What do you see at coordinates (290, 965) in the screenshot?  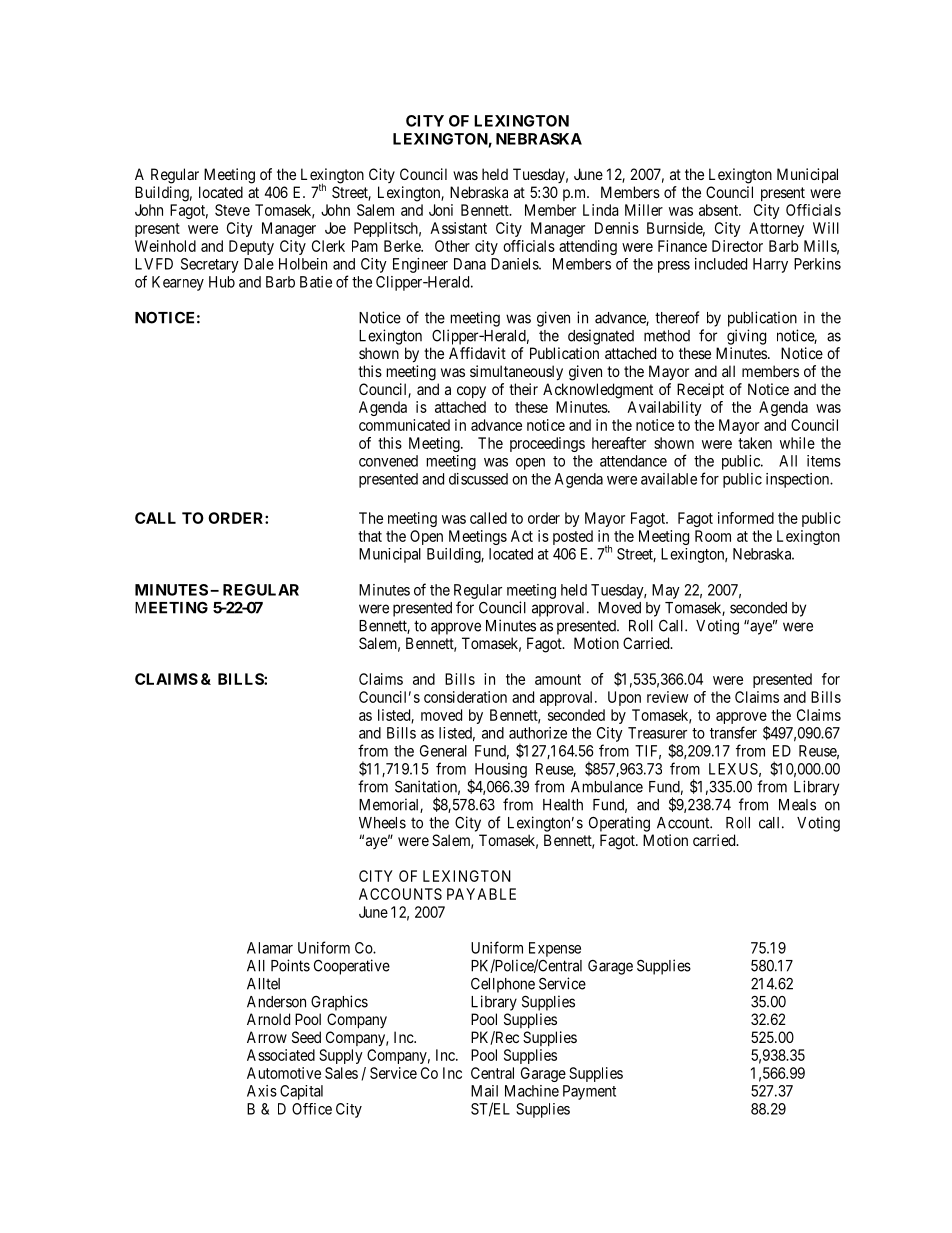 I see `Points` at bounding box center [290, 965].
